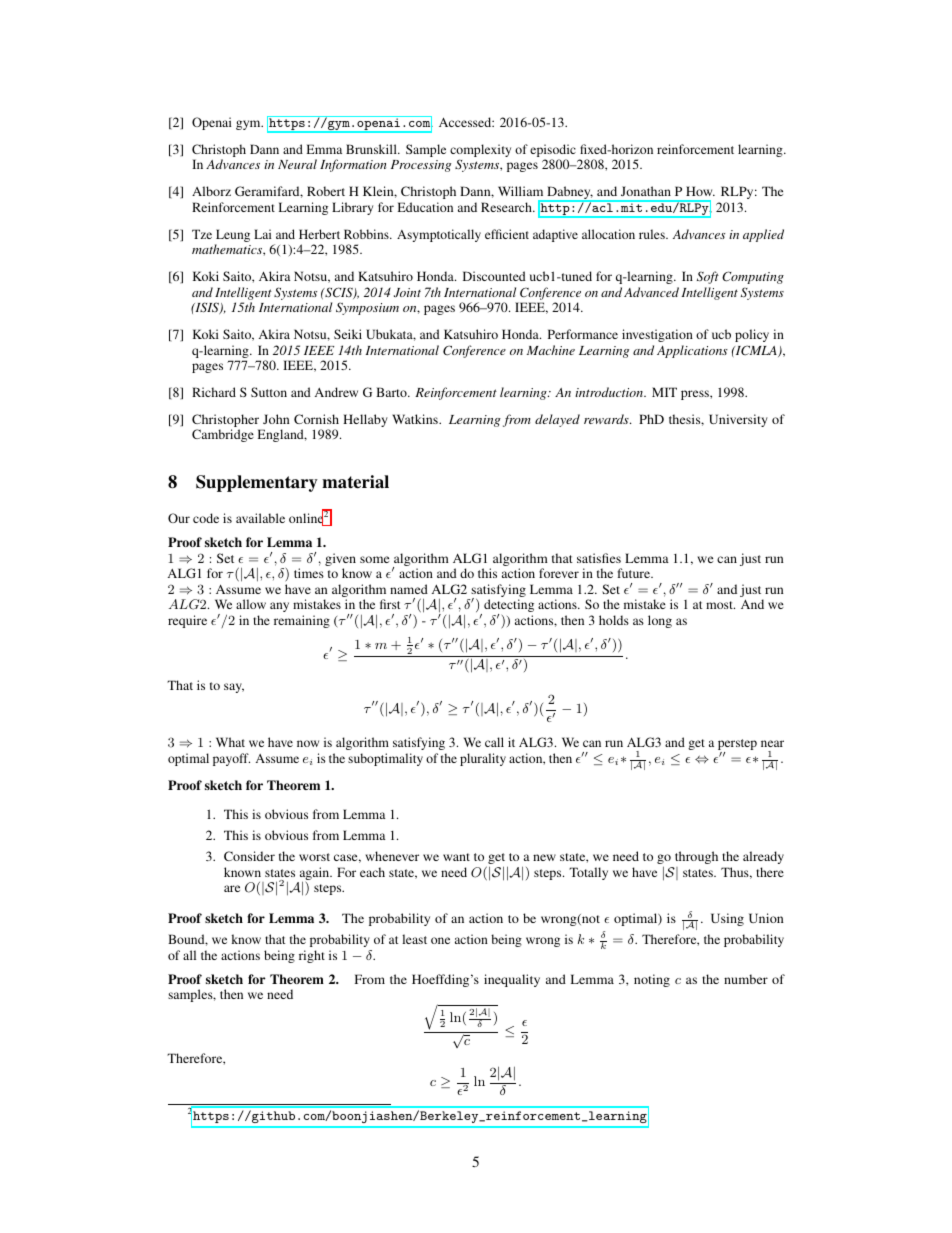  Describe the element at coordinates (635, 573) in the screenshot. I see `future` at that location.
